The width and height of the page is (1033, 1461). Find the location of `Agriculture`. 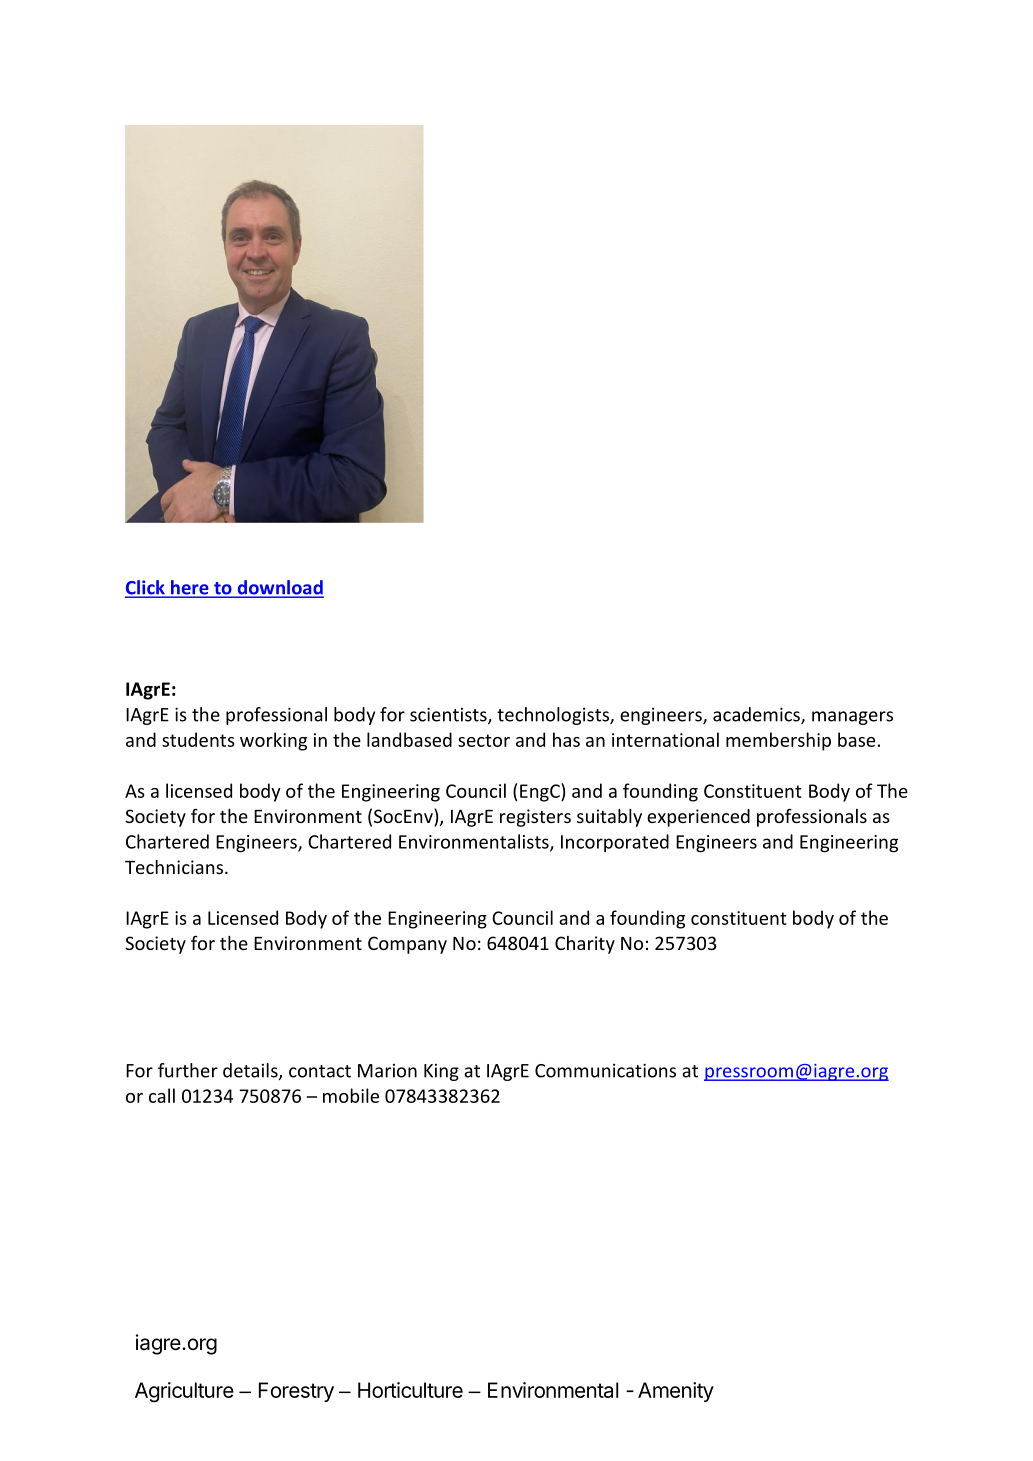

Agriculture is located at coordinates (184, 1392).
